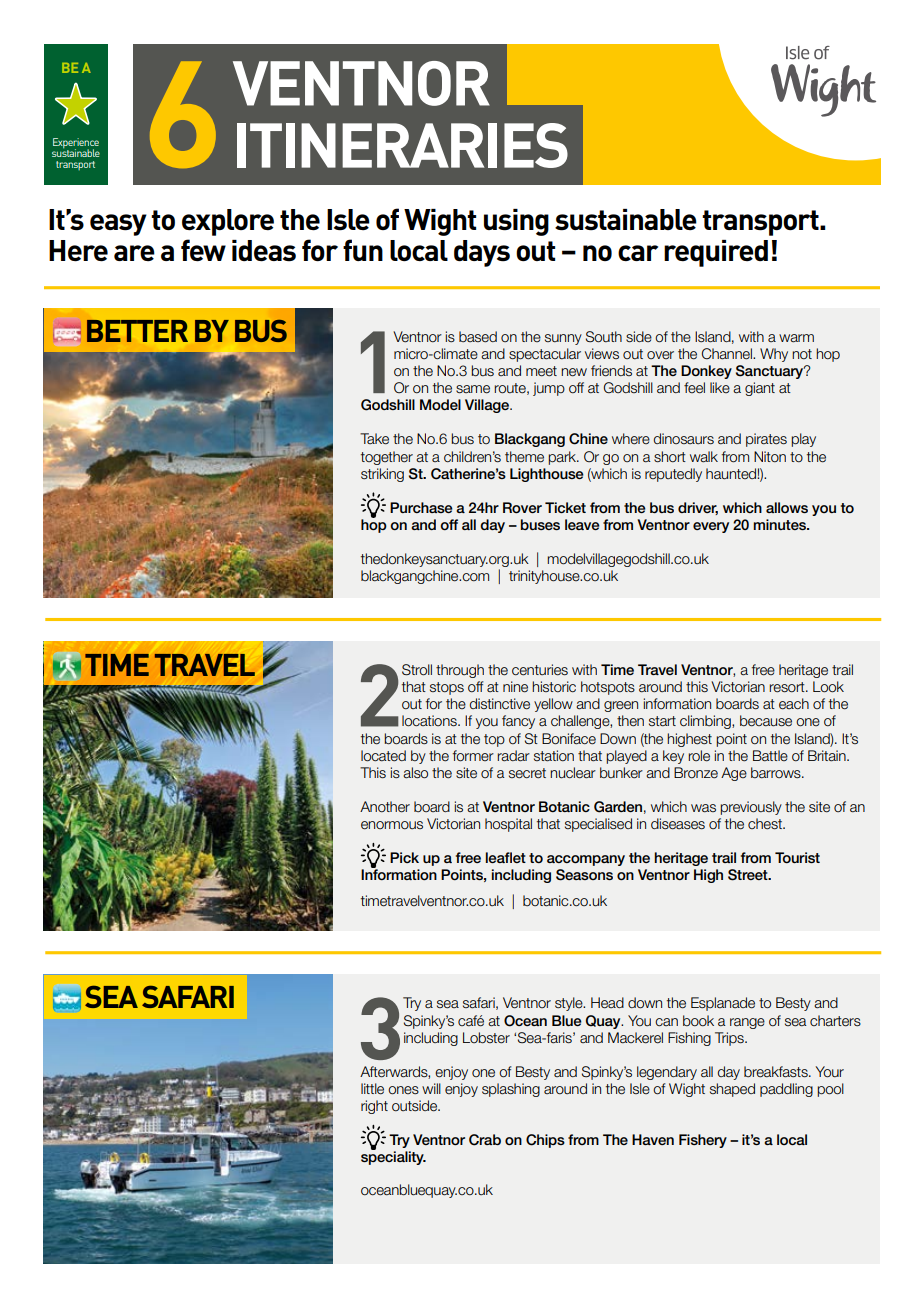  I want to click on resort, so click(788, 687).
